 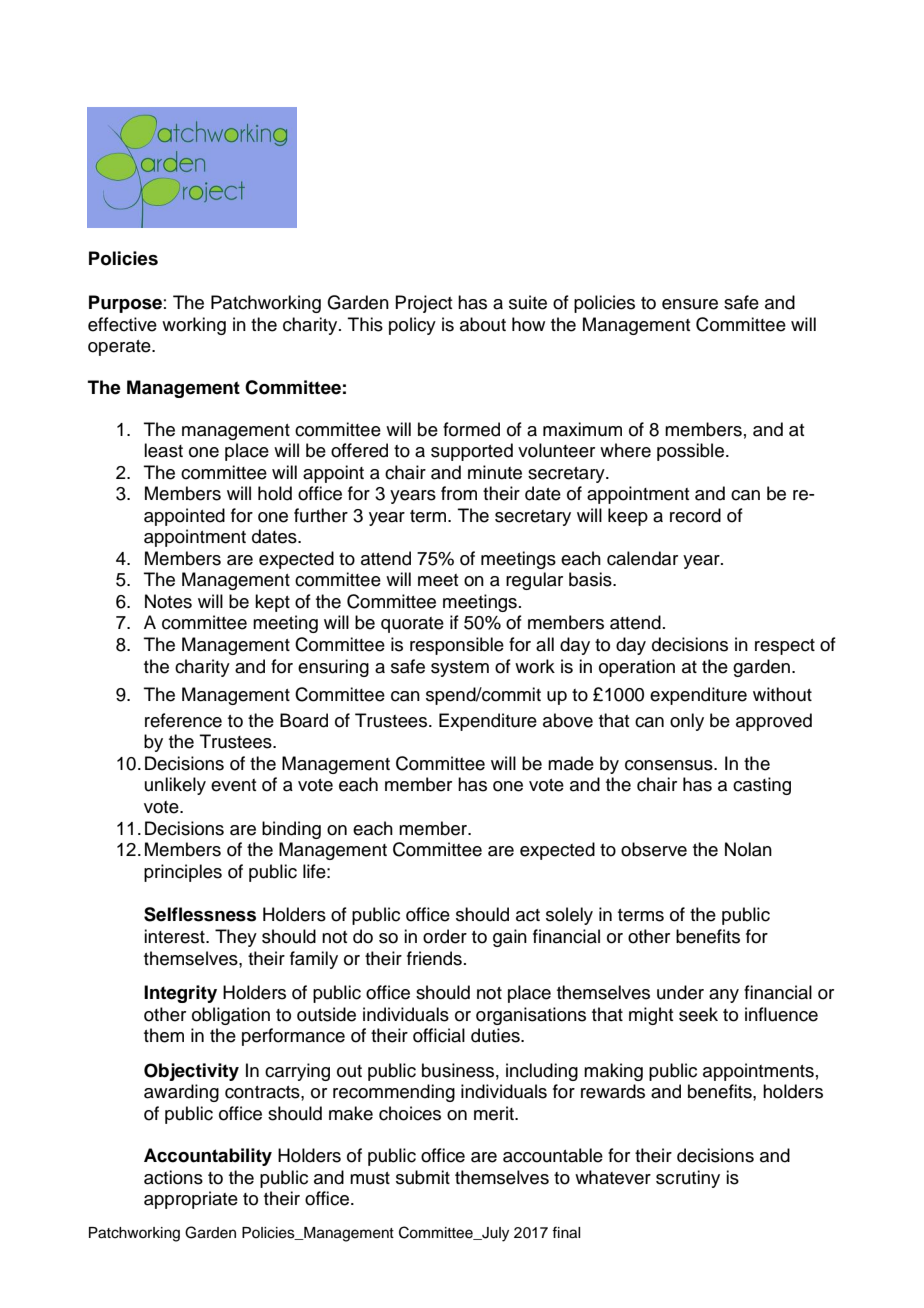 I want to click on submit, so click(x=423, y=1177).
